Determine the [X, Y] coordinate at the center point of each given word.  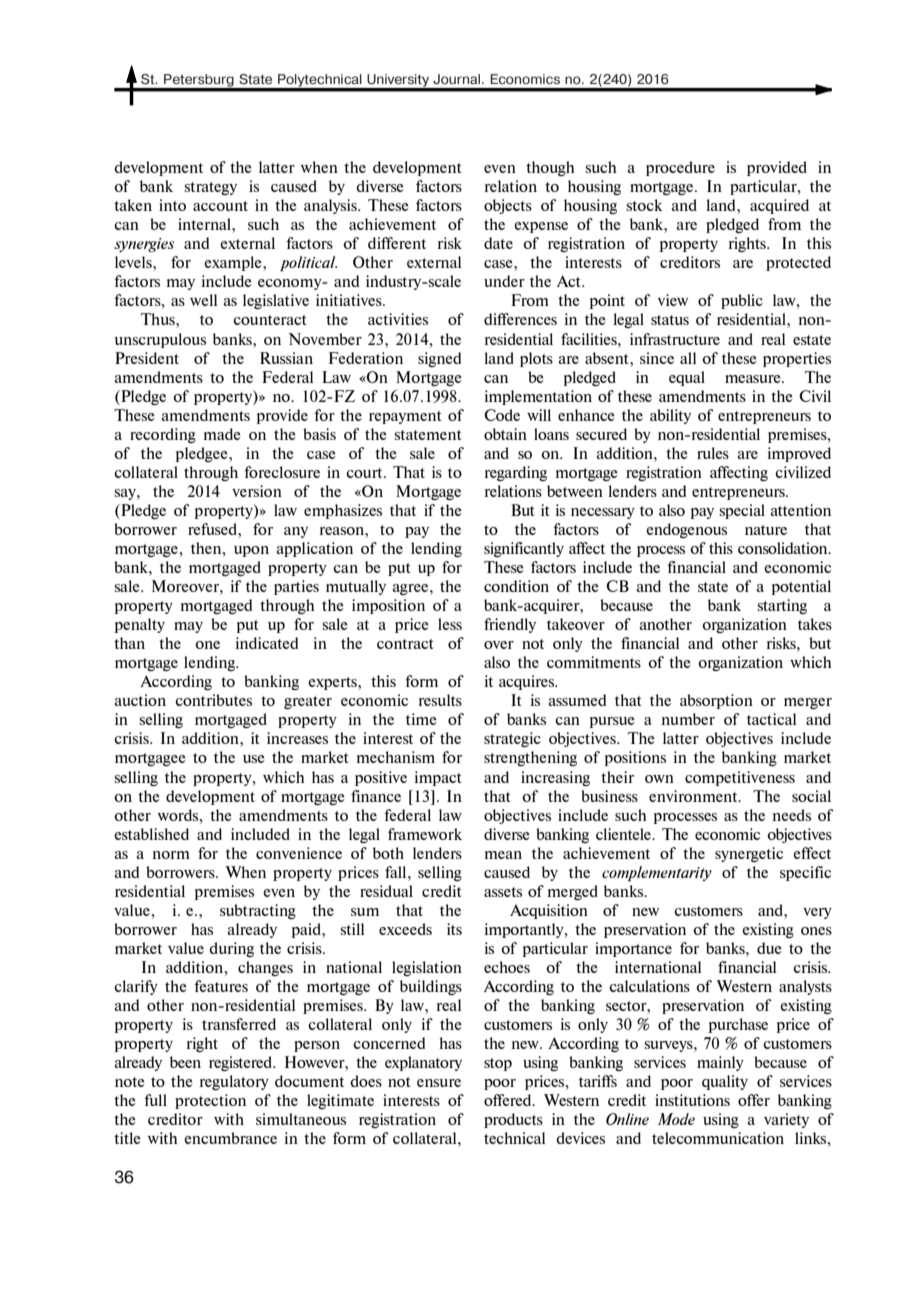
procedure [680, 168]
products [513, 1120]
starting [782, 606]
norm [171, 855]
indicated [266, 643]
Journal [456, 79]
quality [725, 1082]
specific [805, 873]
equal [687, 378]
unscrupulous [160, 340]
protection [210, 1101]
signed [439, 359]
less [450, 624]
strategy [211, 188]
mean [503, 855]
